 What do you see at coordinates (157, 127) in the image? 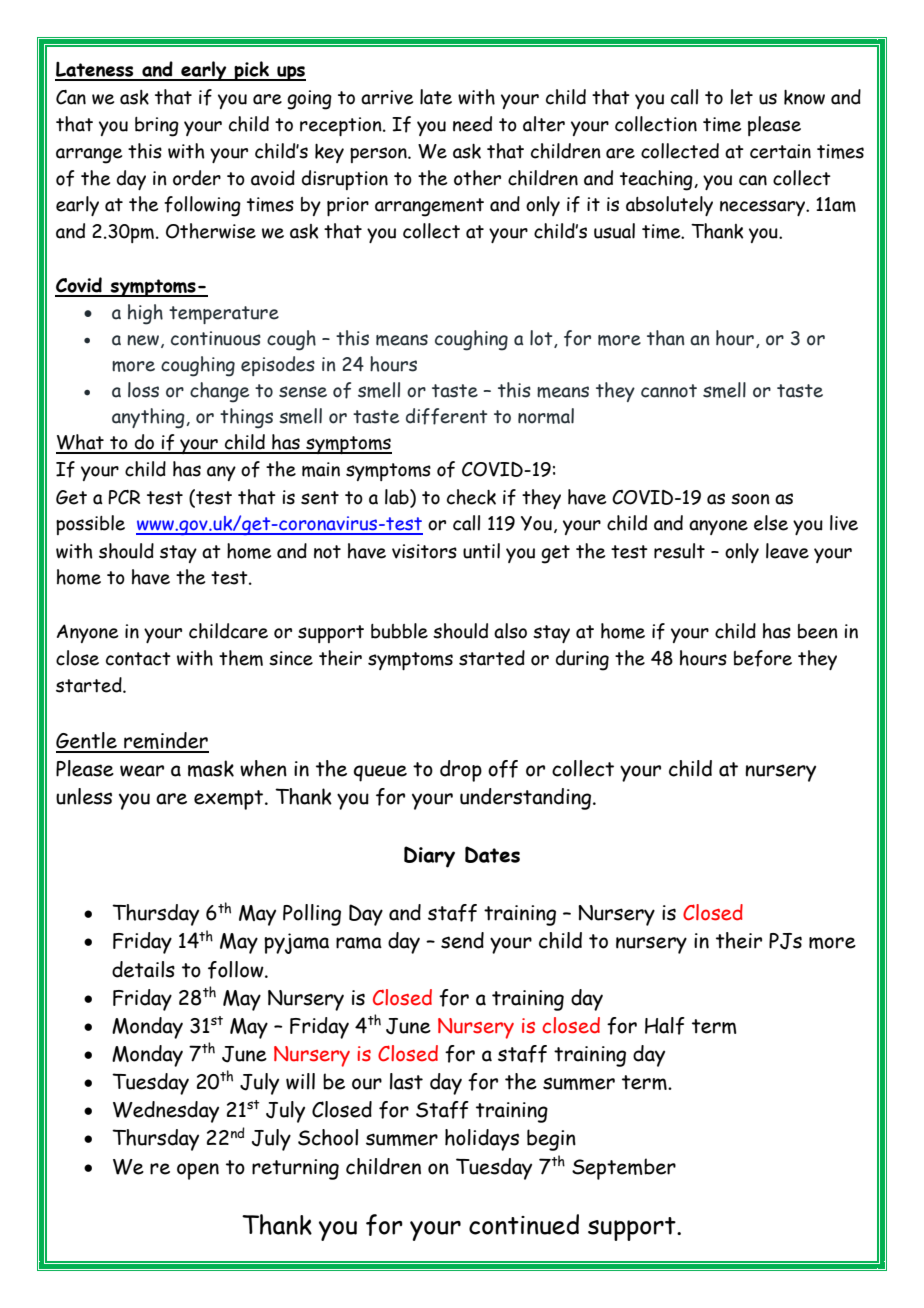
I see `bring` at bounding box center [157, 127].
